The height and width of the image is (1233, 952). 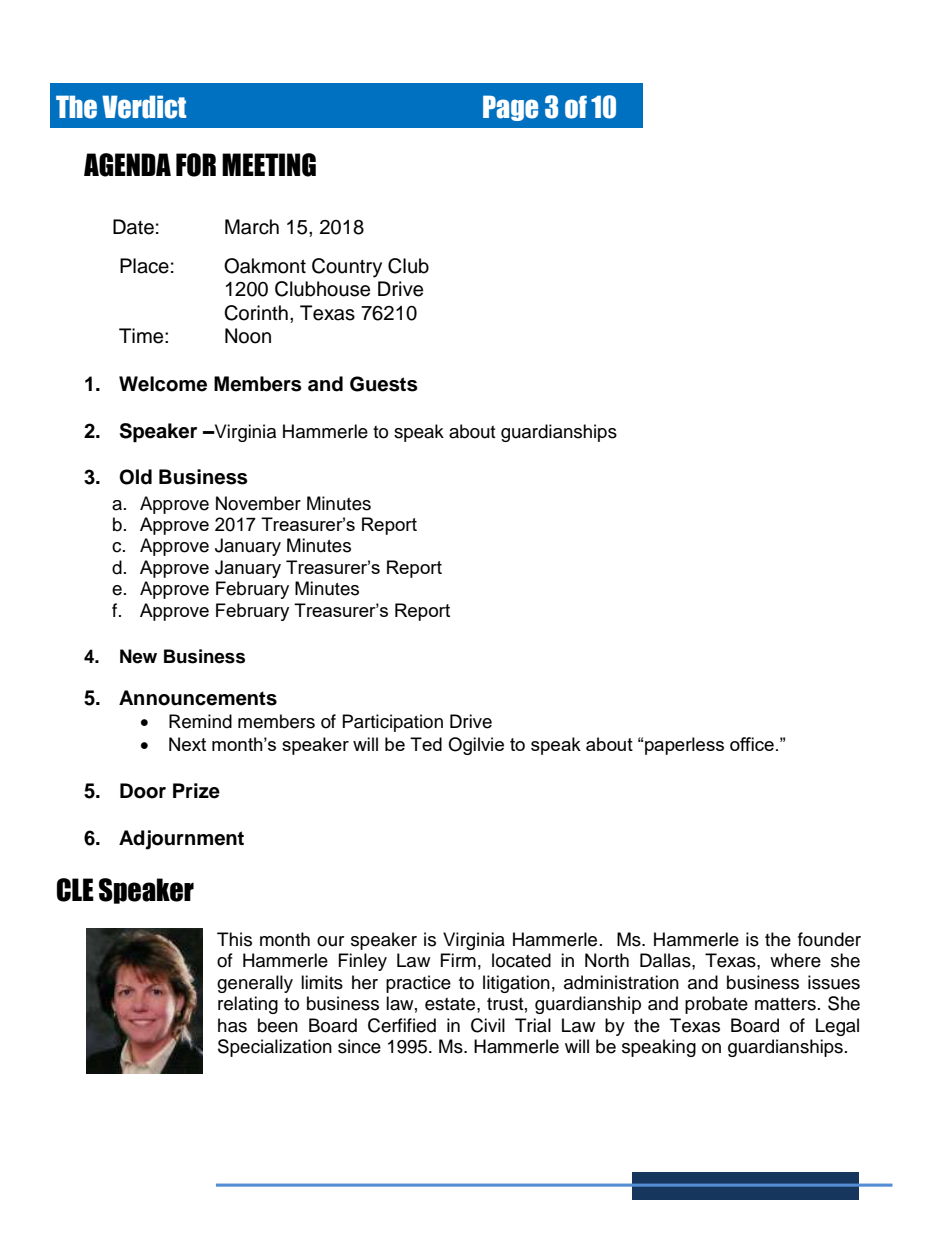 What do you see at coordinates (510, 108) in the image?
I see `Page` at bounding box center [510, 108].
